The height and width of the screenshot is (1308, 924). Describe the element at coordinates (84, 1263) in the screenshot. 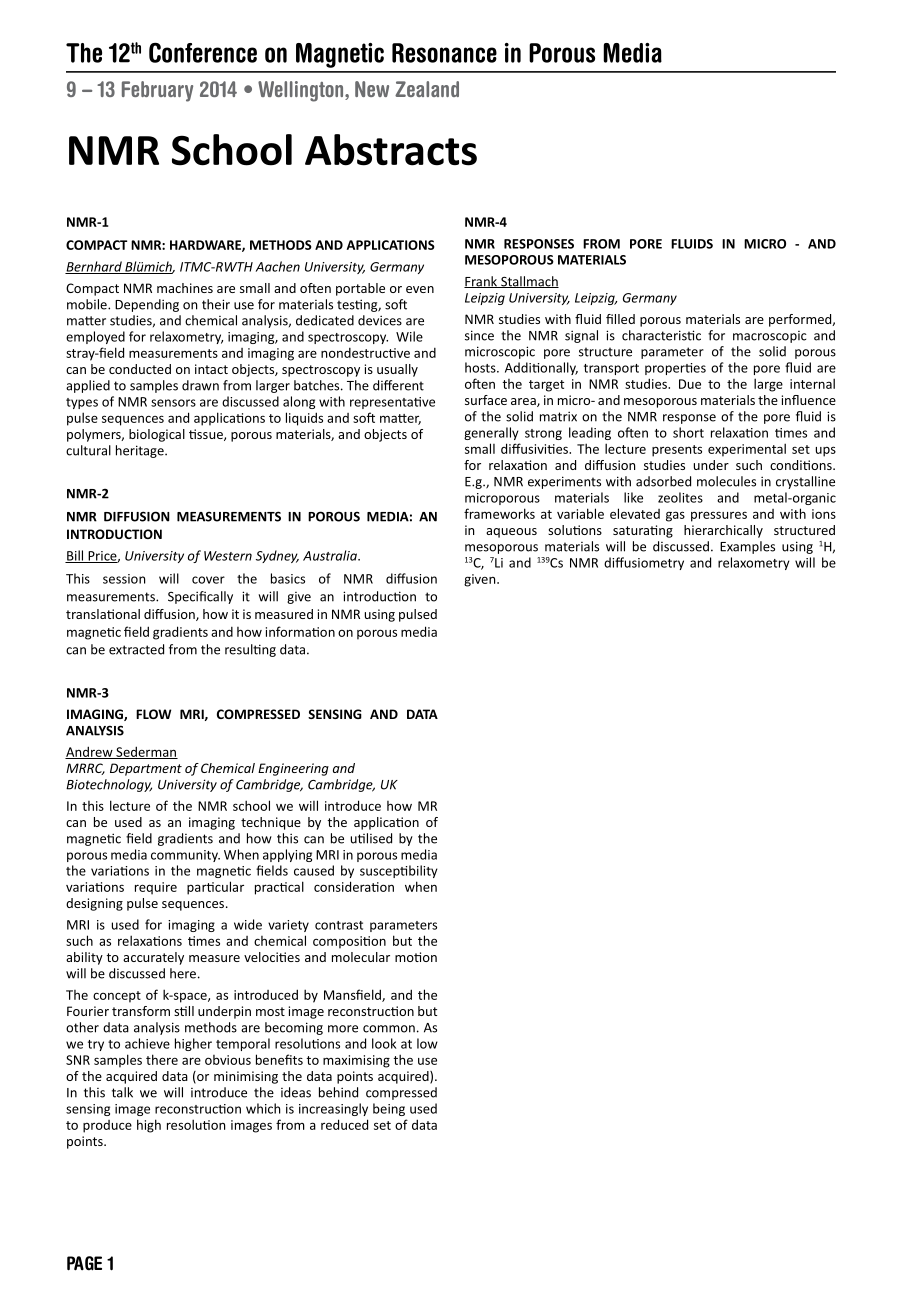

I see `Page` at that location.
